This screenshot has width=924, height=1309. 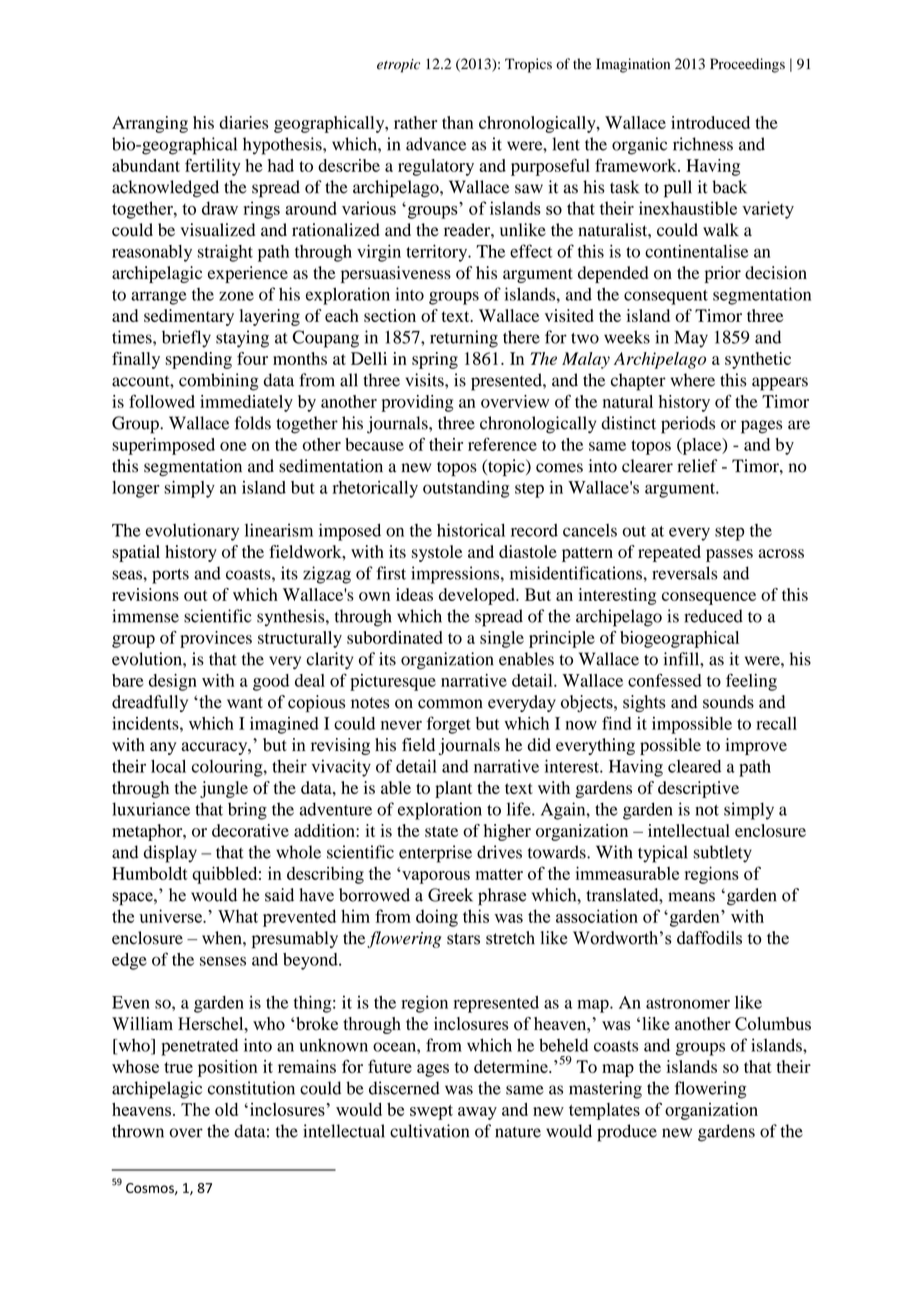 What do you see at coordinates (243, 122) in the screenshot?
I see `diaries` at bounding box center [243, 122].
